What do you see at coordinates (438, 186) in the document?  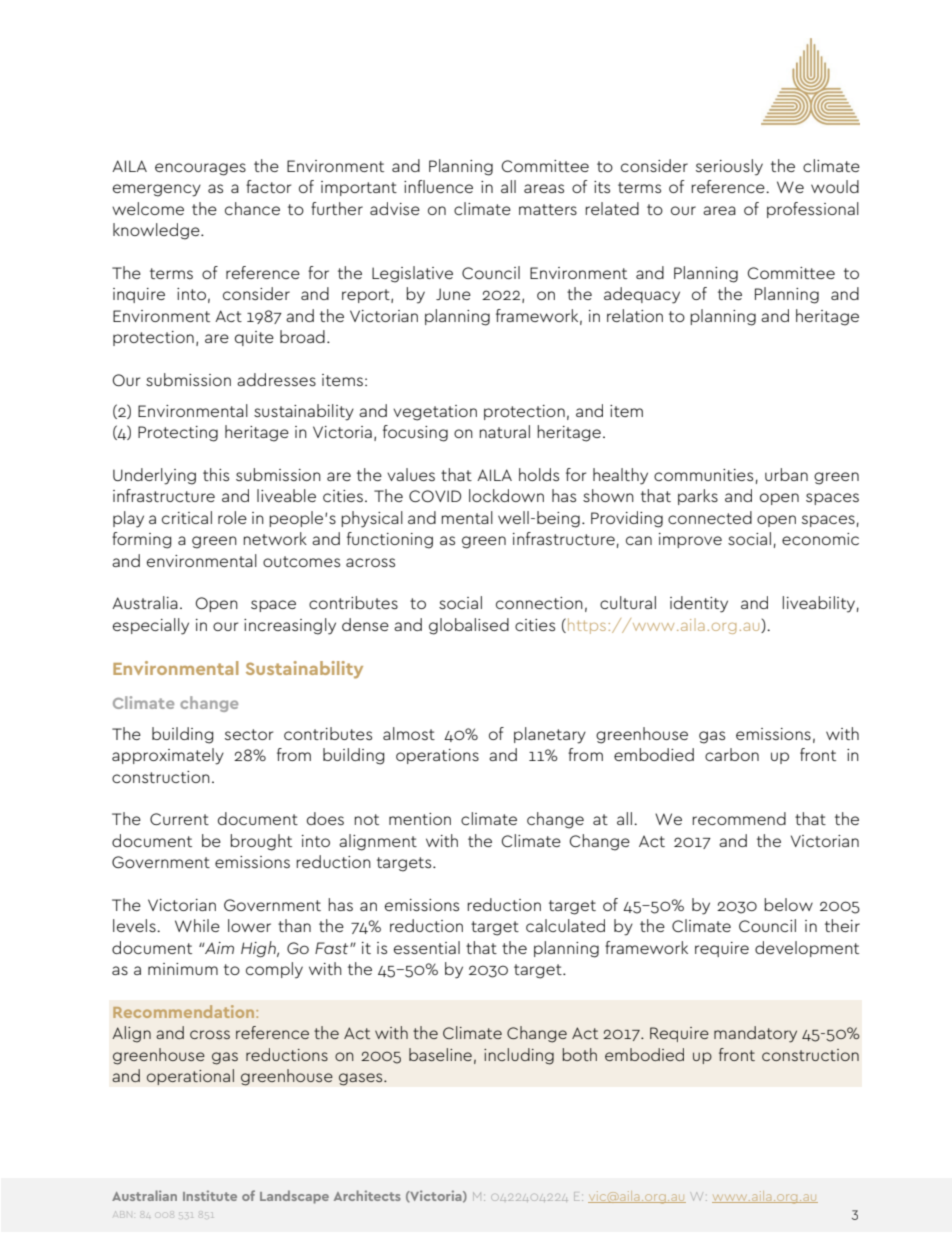 I see `influence` at bounding box center [438, 186].
